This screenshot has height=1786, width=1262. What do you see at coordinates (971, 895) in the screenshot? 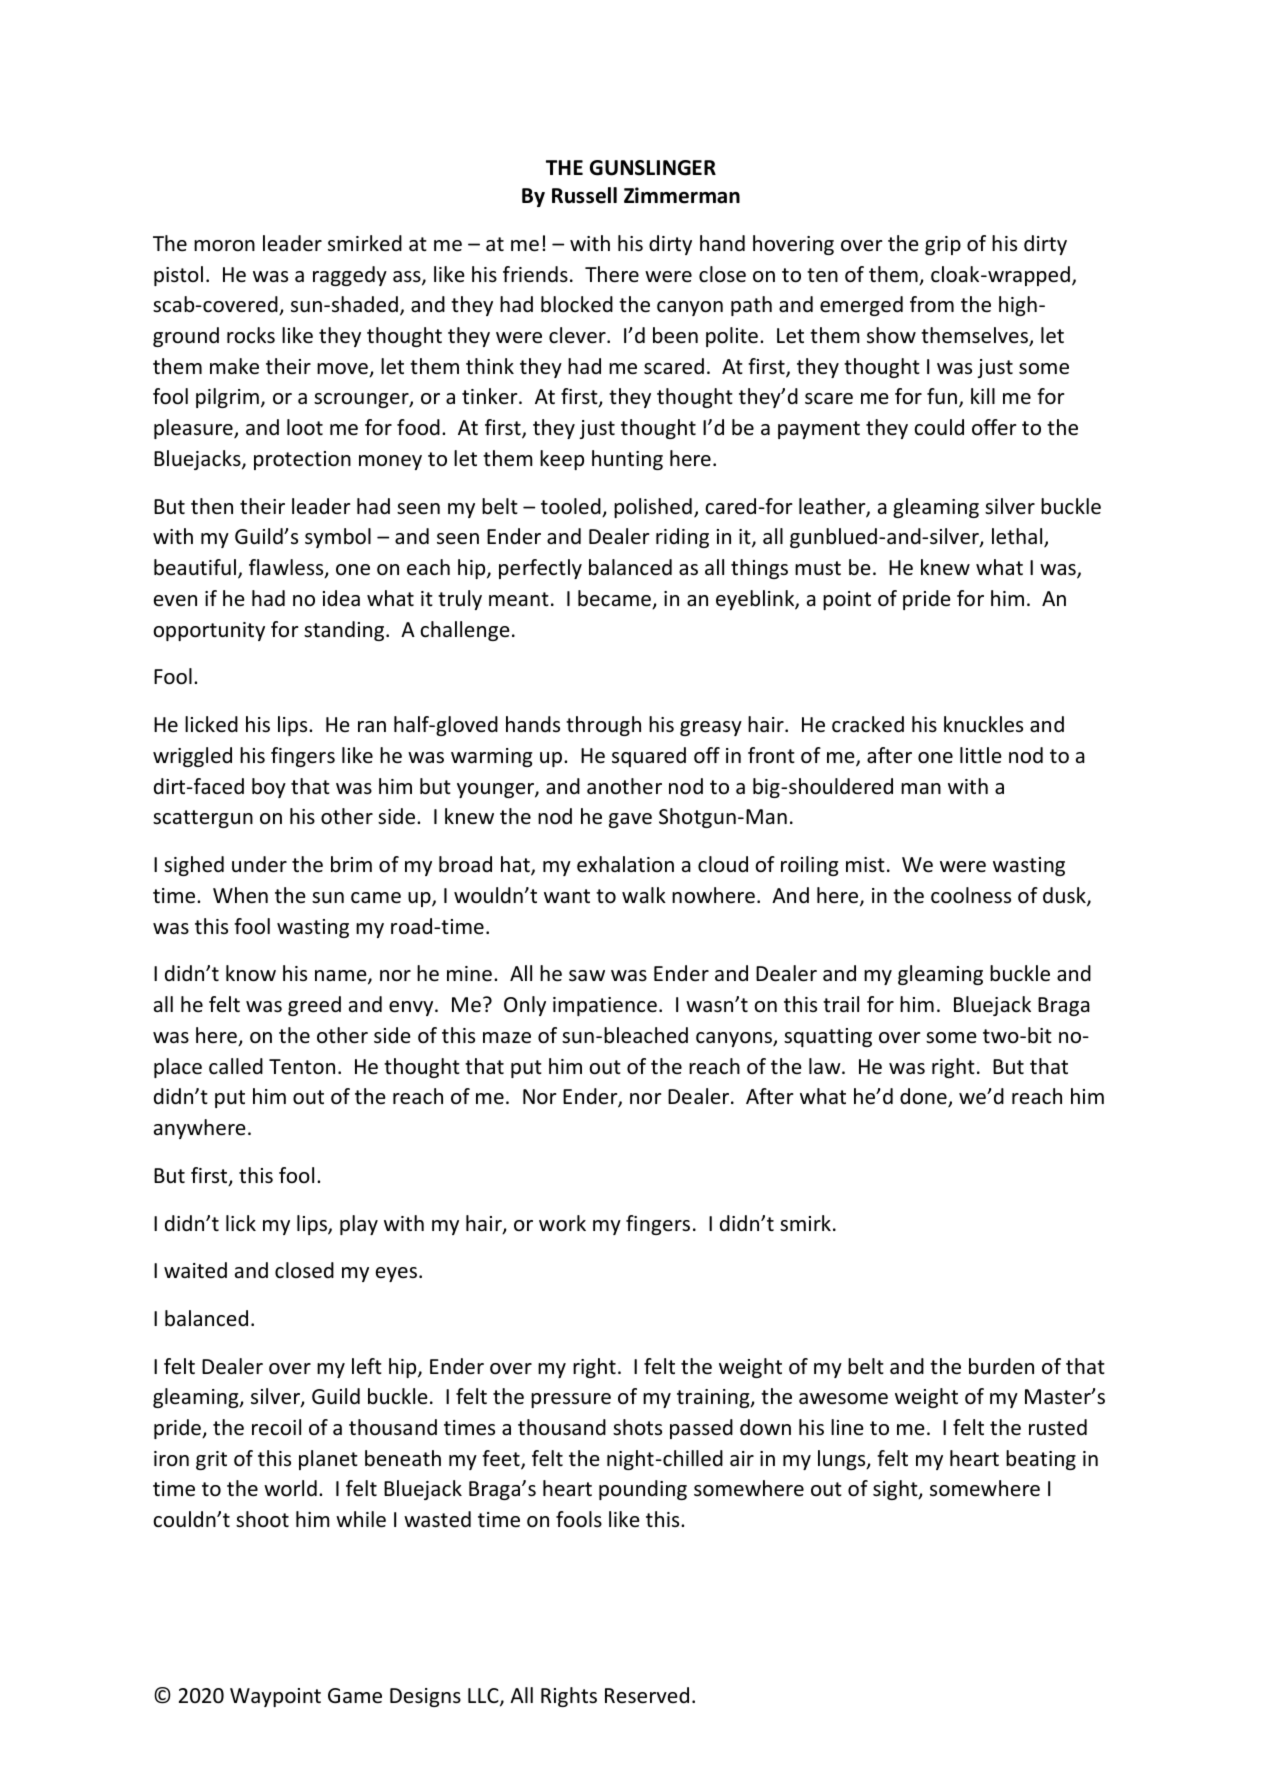
I see `coolness` at bounding box center [971, 895].
